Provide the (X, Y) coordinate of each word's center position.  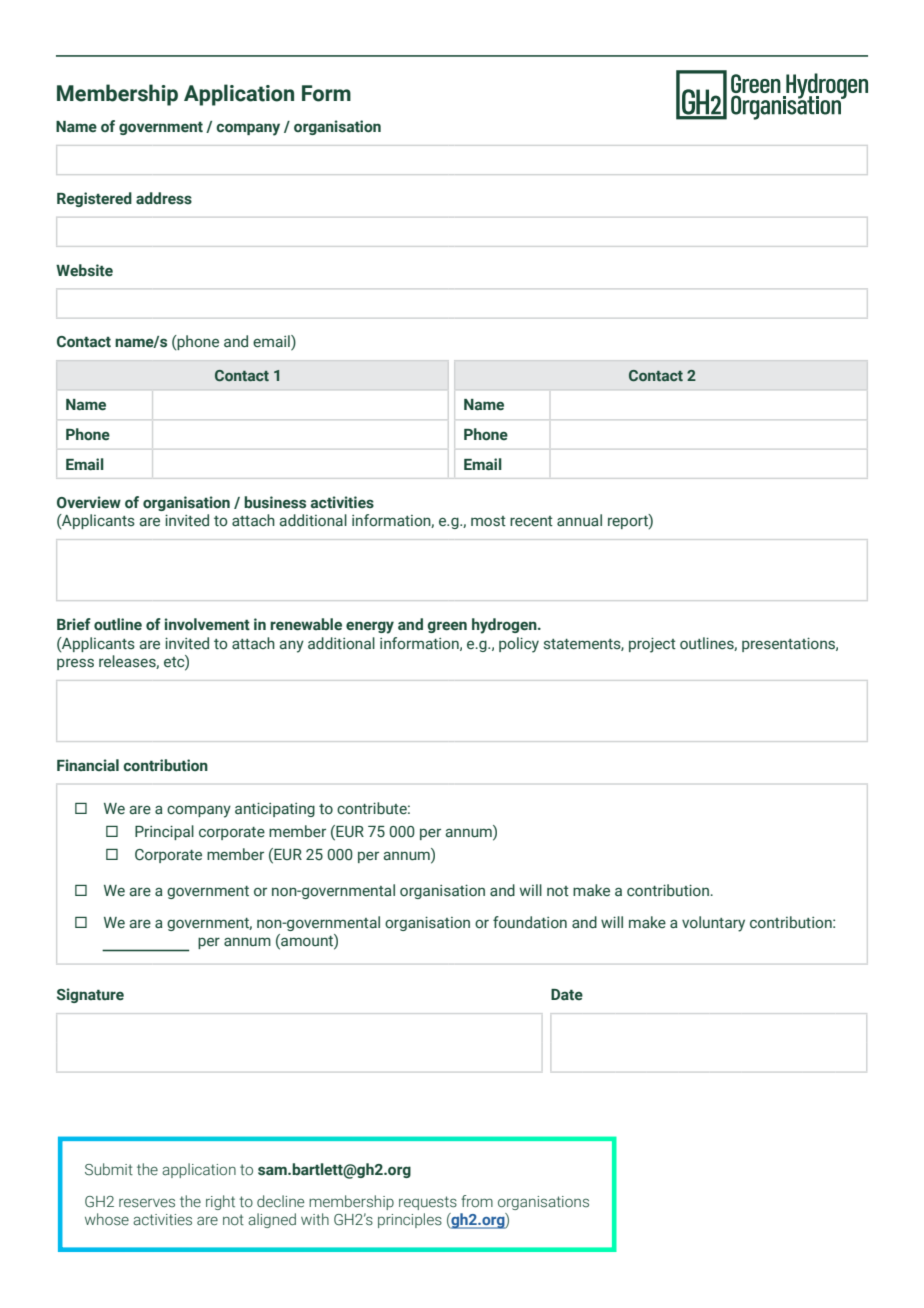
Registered (94, 199)
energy (370, 627)
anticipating (275, 809)
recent (531, 521)
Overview (89, 502)
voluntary (713, 924)
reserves (147, 1203)
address (164, 198)
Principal (164, 832)
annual (579, 520)
